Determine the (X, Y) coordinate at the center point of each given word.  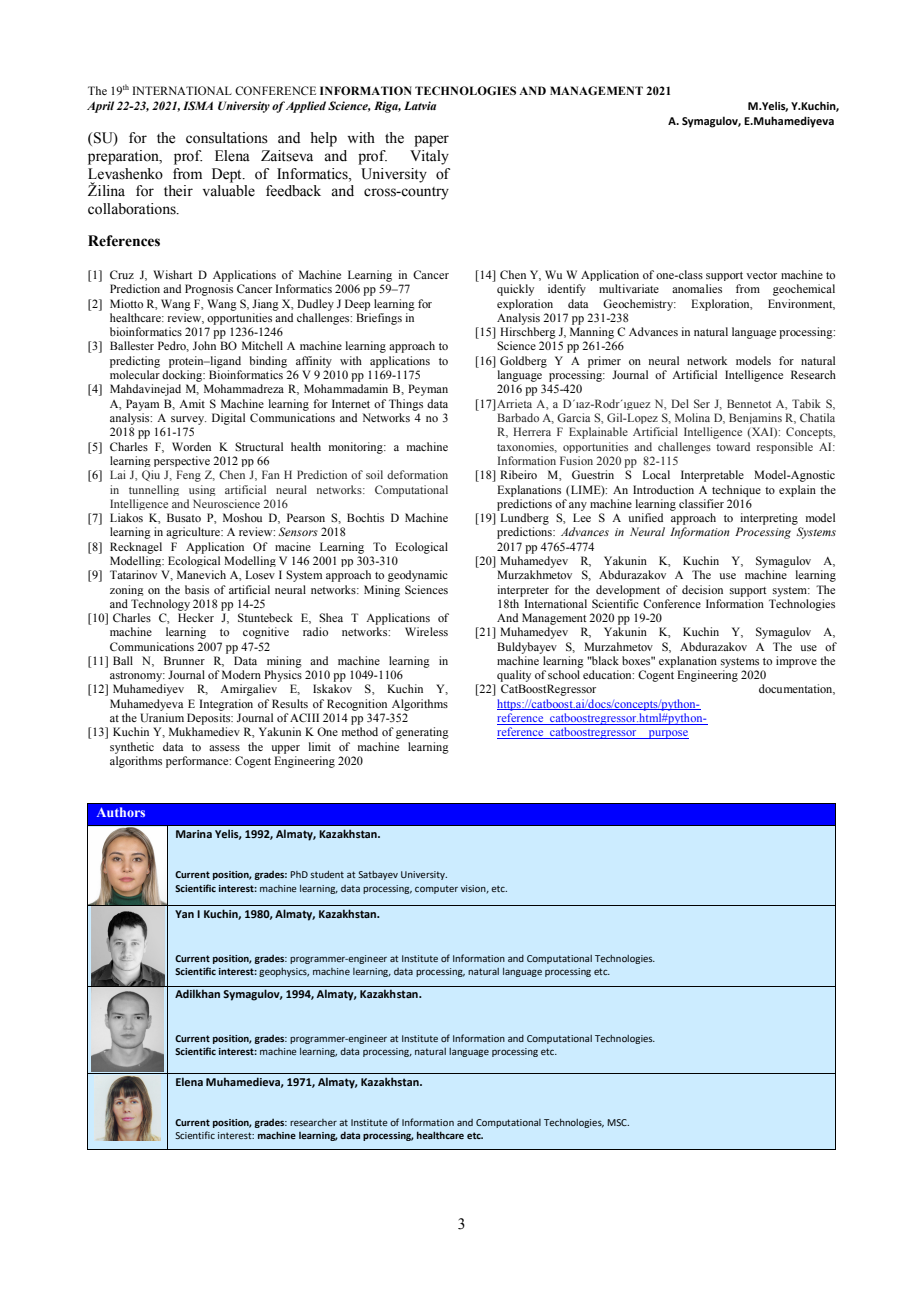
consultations (227, 138)
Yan (184, 914)
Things (406, 405)
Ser (702, 403)
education (608, 674)
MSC (618, 1122)
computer (436, 889)
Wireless (426, 631)
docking (183, 376)
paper (431, 141)
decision (702, 589)
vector (761, 275)
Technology (160, 605)
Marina (194, 834)
